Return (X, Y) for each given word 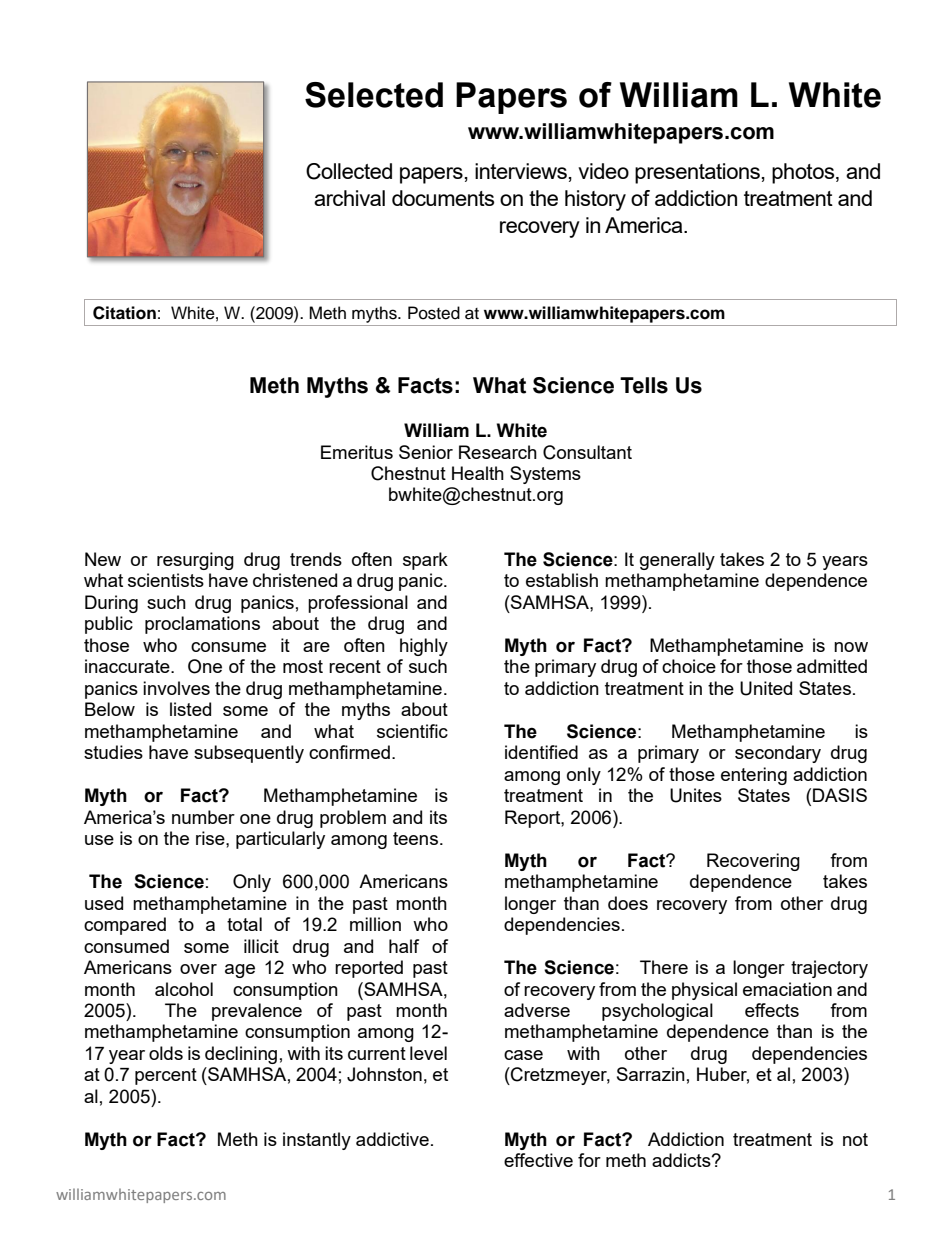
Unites (696, 795)
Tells (644, 385)
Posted (434, 313)
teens (417, 838)
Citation (124, 313)
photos (804, 173)
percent (166, 1076)
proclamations (202, 625)
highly (424, 647)
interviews (521, 171)
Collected (349, 171)
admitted (832, 666)
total (244, 924)
